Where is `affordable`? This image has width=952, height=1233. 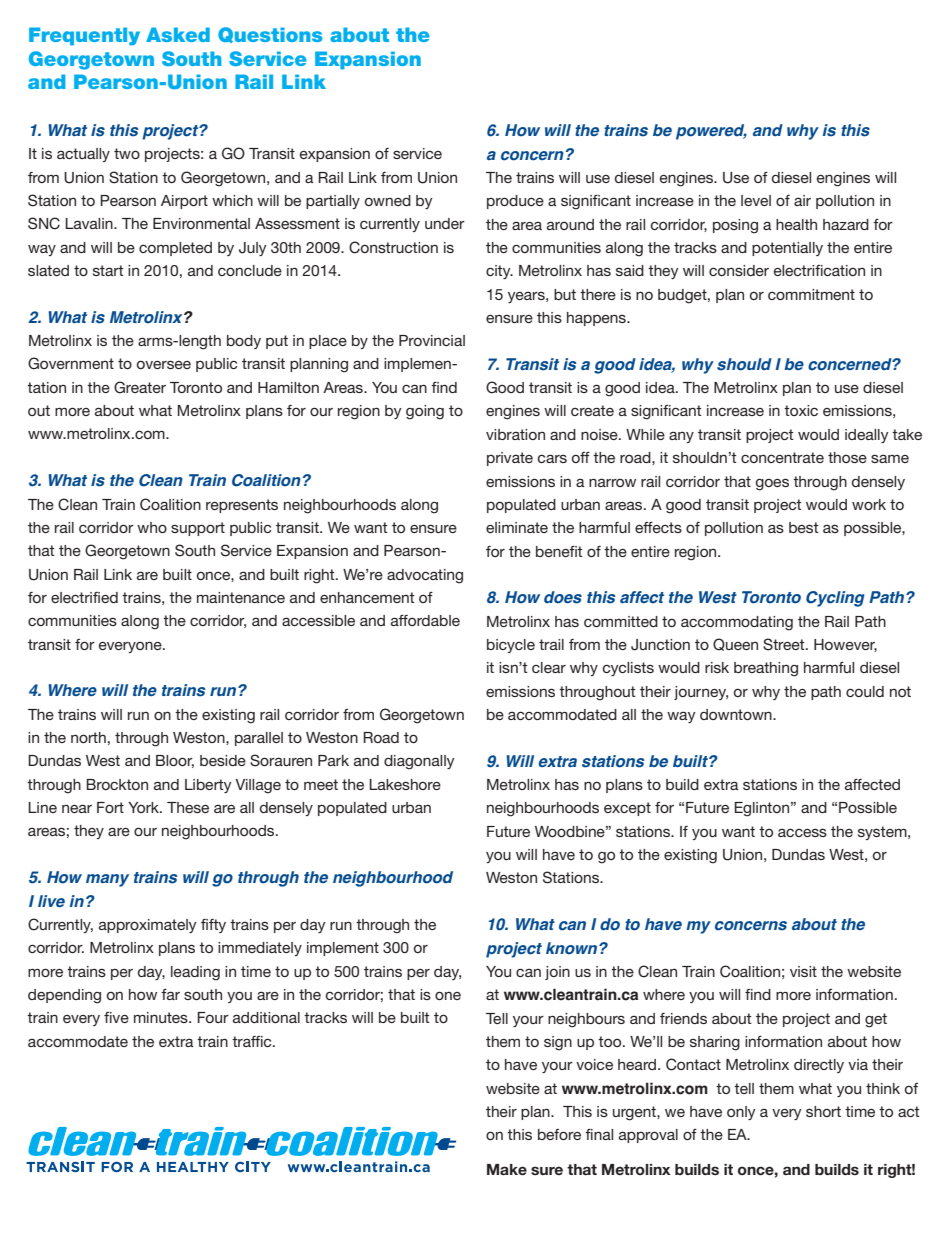
affordable is located at coordinates (425, 620).
